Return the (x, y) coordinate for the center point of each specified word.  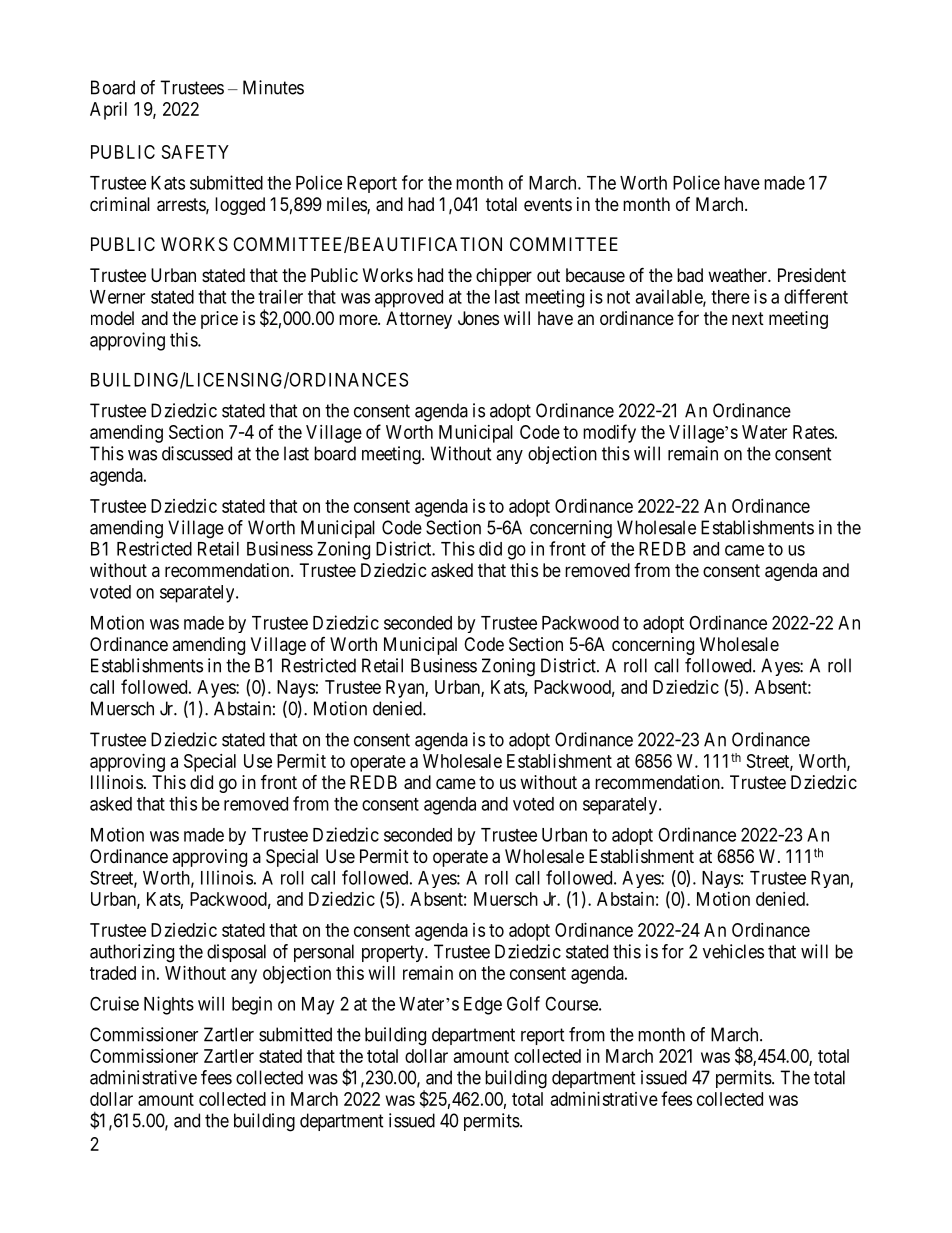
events (548, 204)
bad (690, 275)
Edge (483, 1006)
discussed (197, 453)
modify (609, 433)
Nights (169, 1005)
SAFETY (195, 152)
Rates (813, 432)
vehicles (733, 951)
